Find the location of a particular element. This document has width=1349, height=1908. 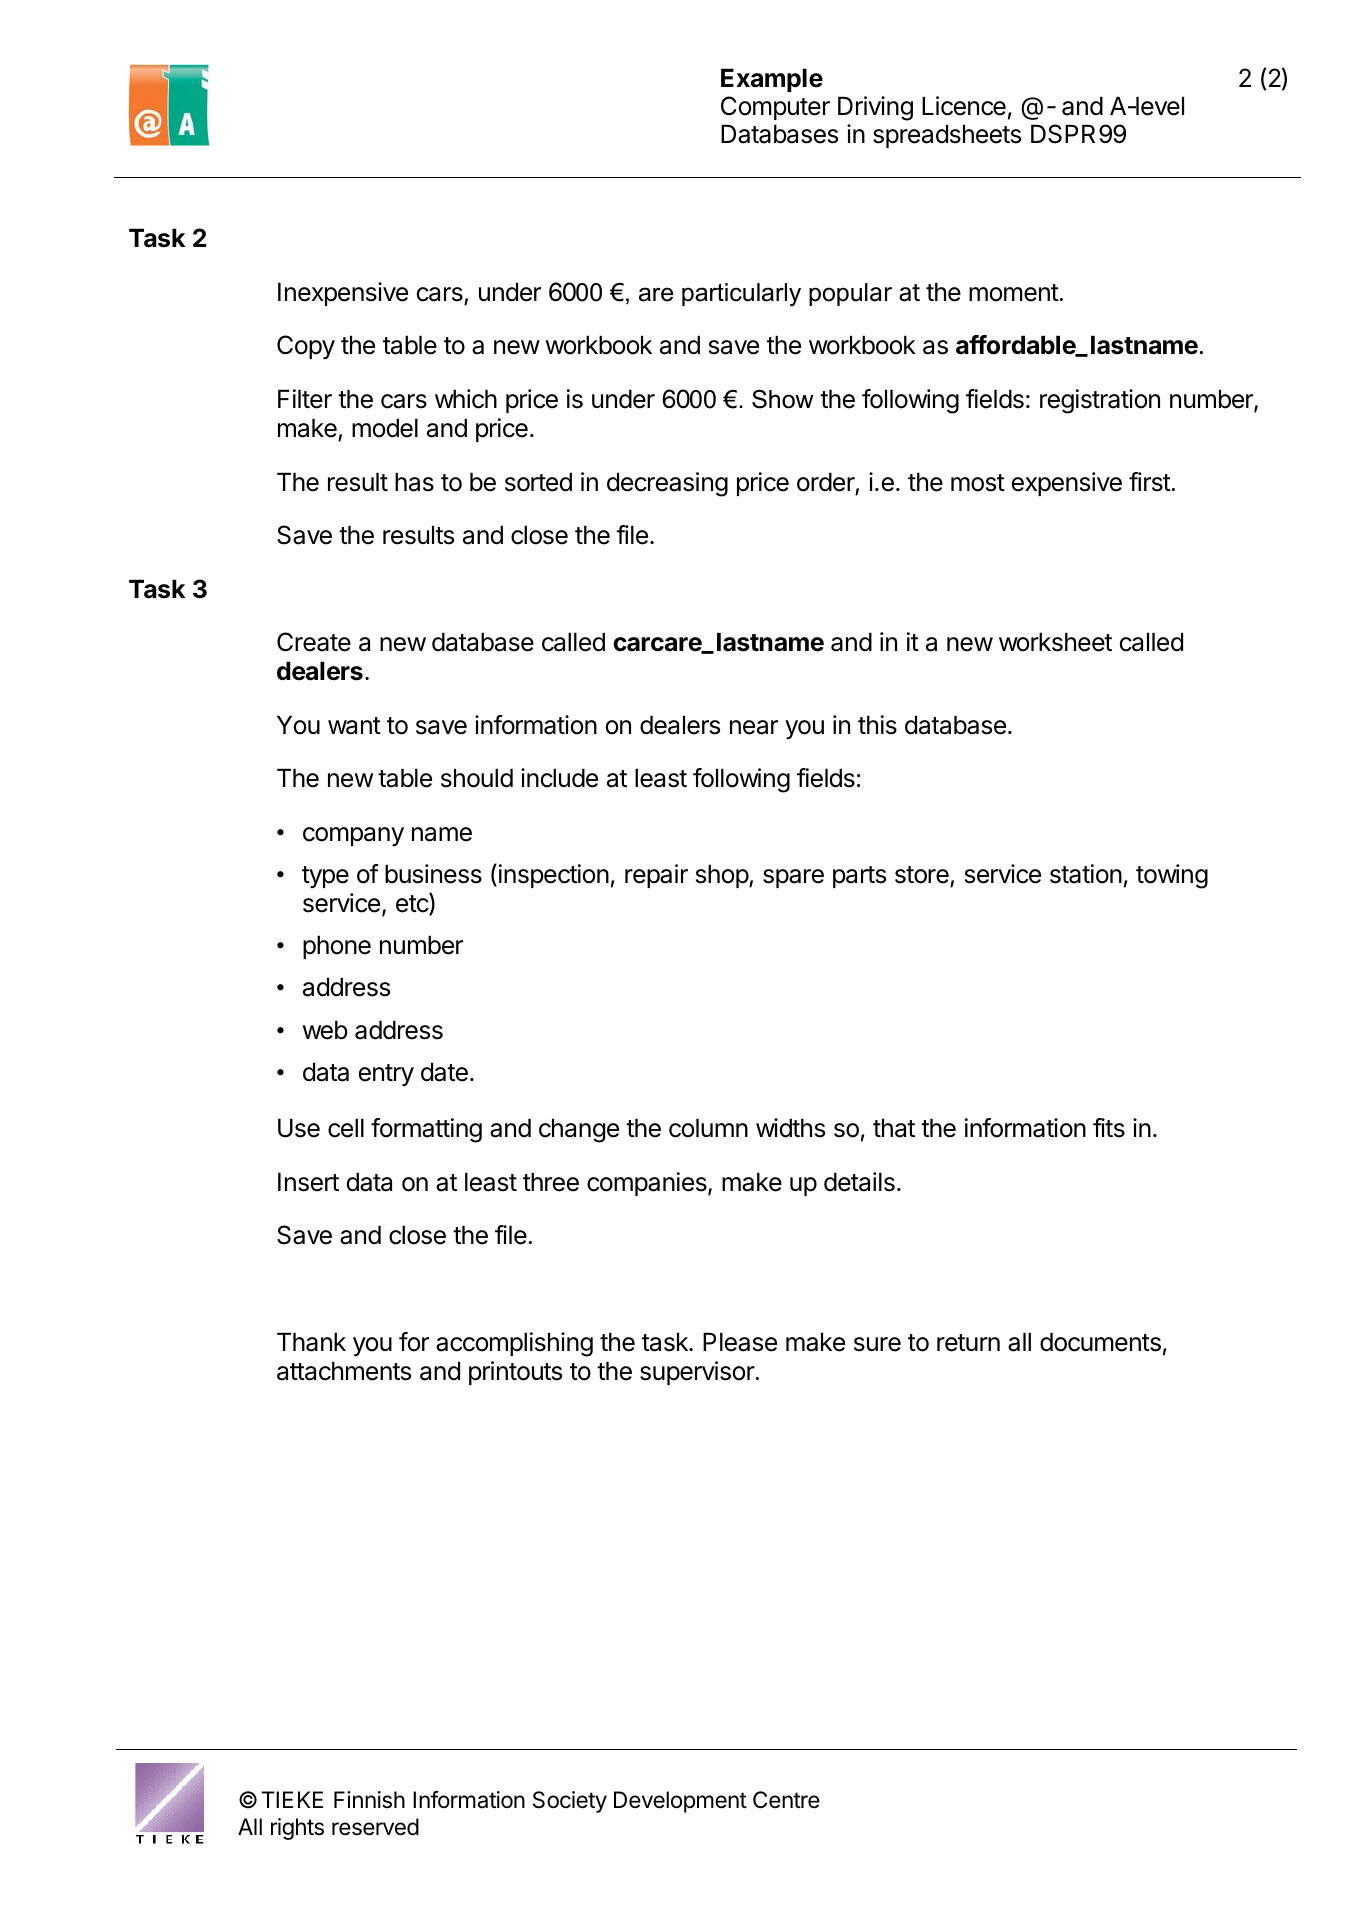

Computer is located at coordinates (775, 108).
